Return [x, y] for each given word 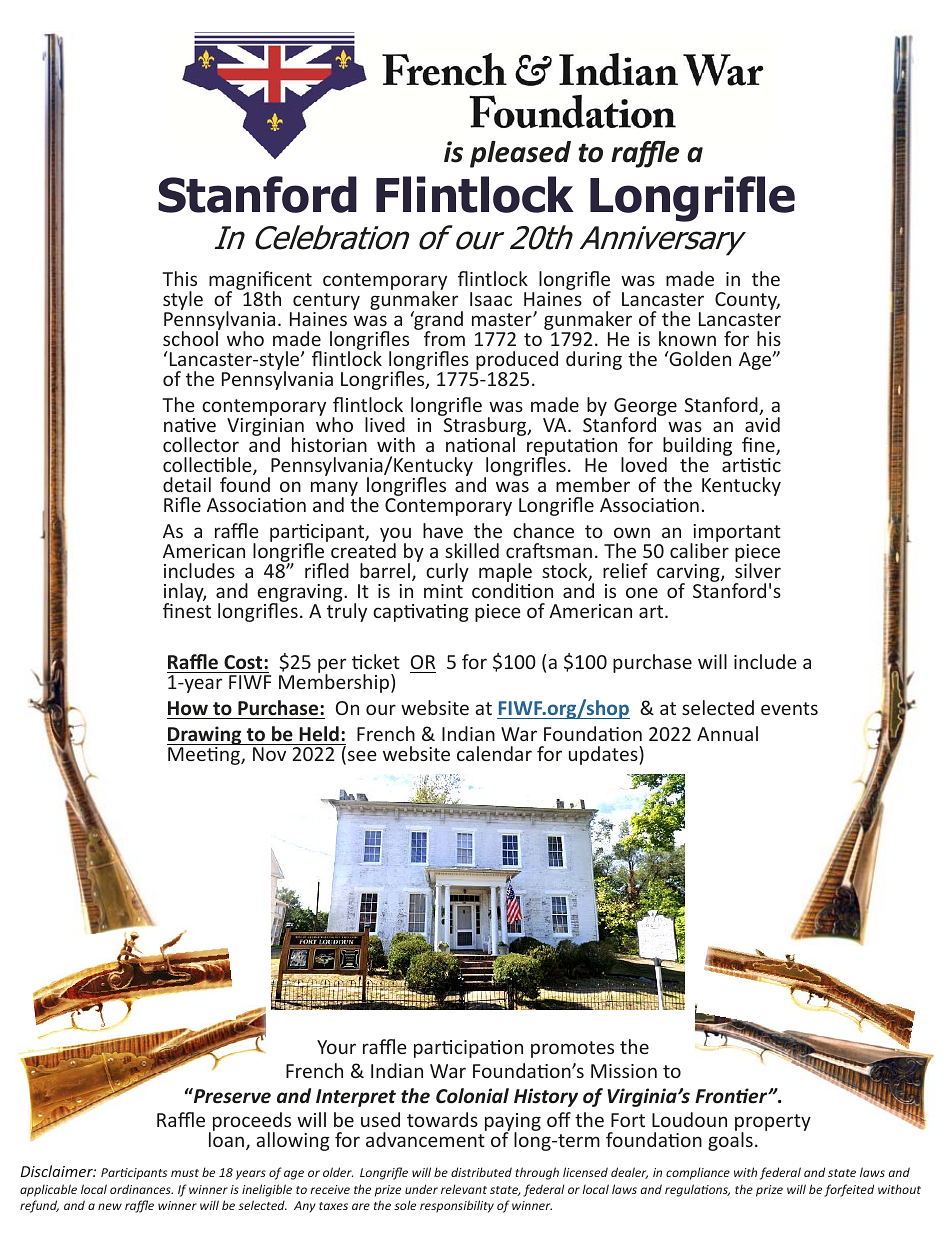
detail [187, 484]
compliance [698, 1173]
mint [443, 591]
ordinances [141, 1189]
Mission [624, 1071]
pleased [520, 154]
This [179, 278]
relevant [464, 1189]
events [789, 708]
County [747, 301]
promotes [572, 1049]
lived [385, 424]
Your [336, 1047]
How [188, 708]
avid [762, 424]
